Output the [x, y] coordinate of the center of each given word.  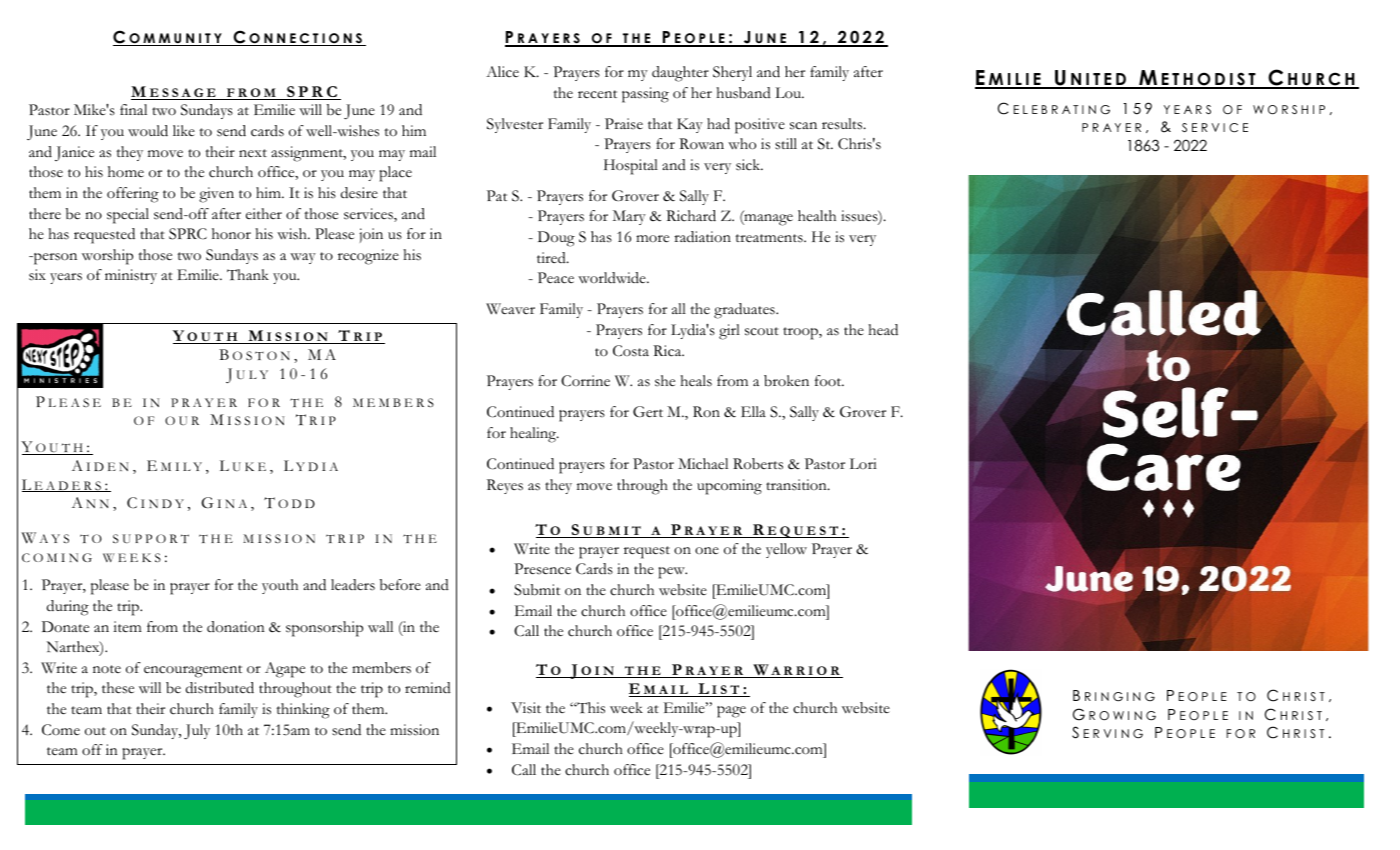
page [731, 712]
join [371, 235]
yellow [786, 550]
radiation [702, 236]
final [133, 109]
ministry [131, 276]
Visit [526, 708]
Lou [789, 92]
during [68, 608]
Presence [542, 569]
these [118, 688]
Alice [502, 72]
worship [107, 257]
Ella [753, 411]
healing [534, 435]
